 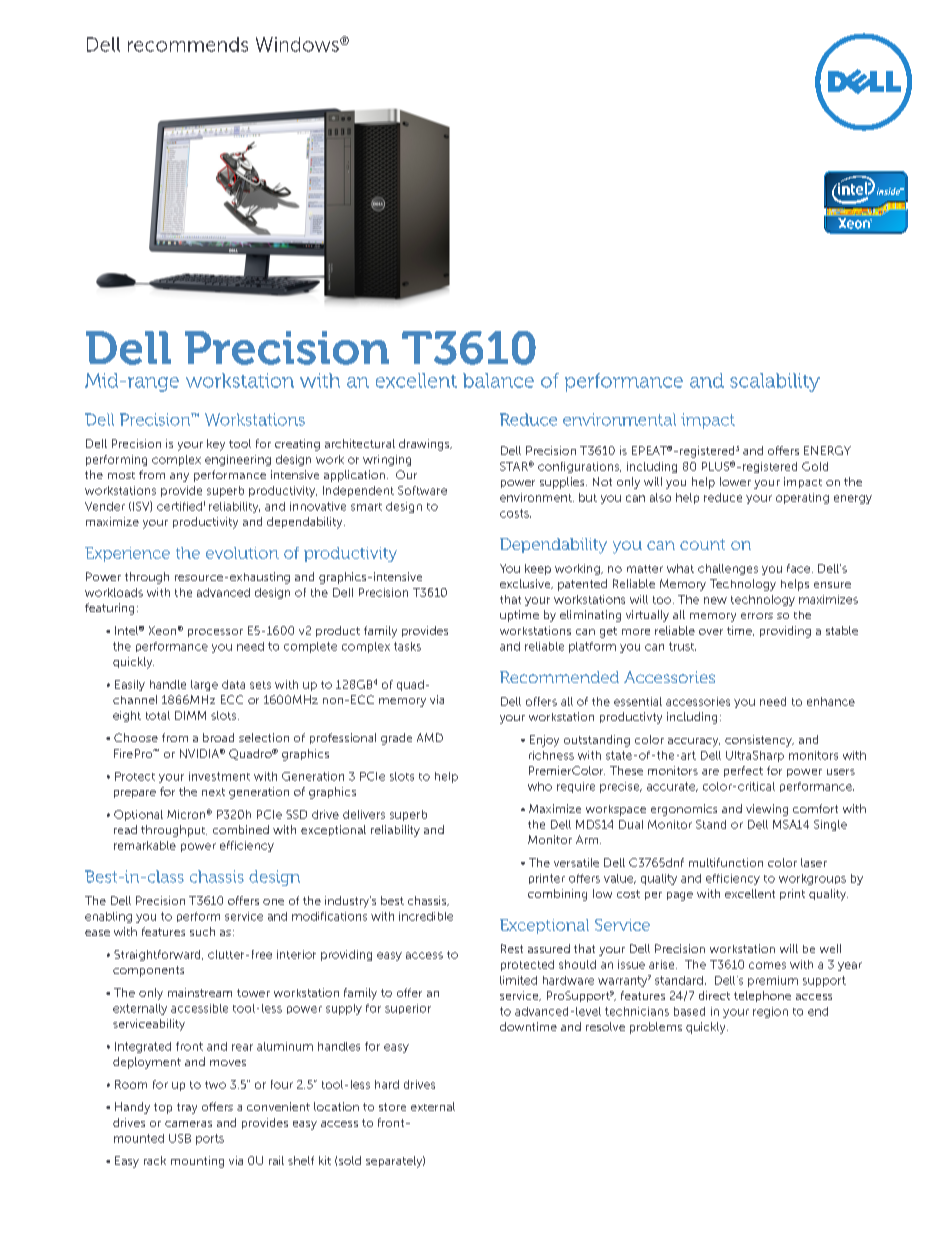 What do you see at coordinates (188, 1124) in the image?
I see `cameras` at bounding box center [188, 1124].
